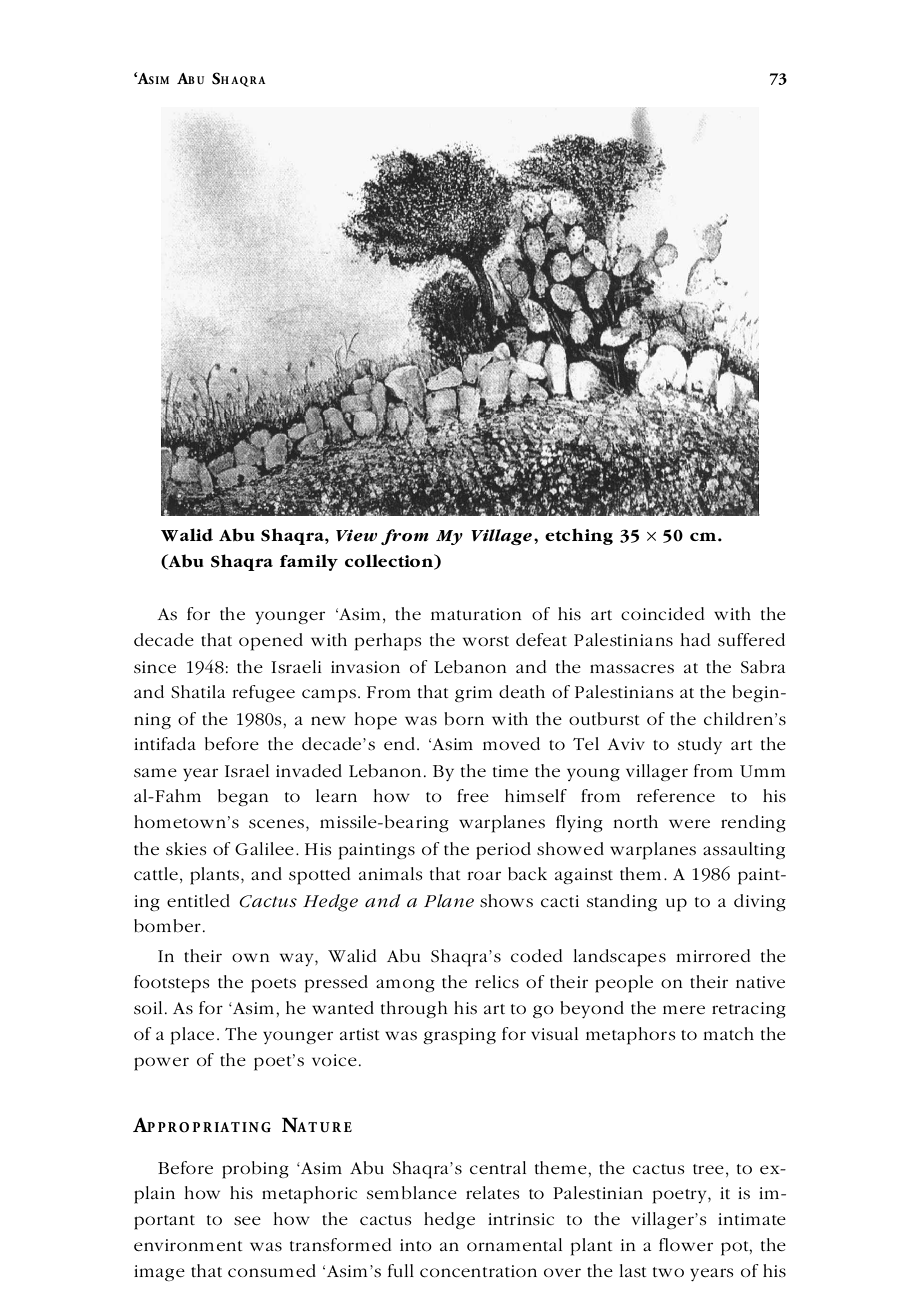  Describe the element at coordinates (506, 901) in the page. I see `shows` at that location.
